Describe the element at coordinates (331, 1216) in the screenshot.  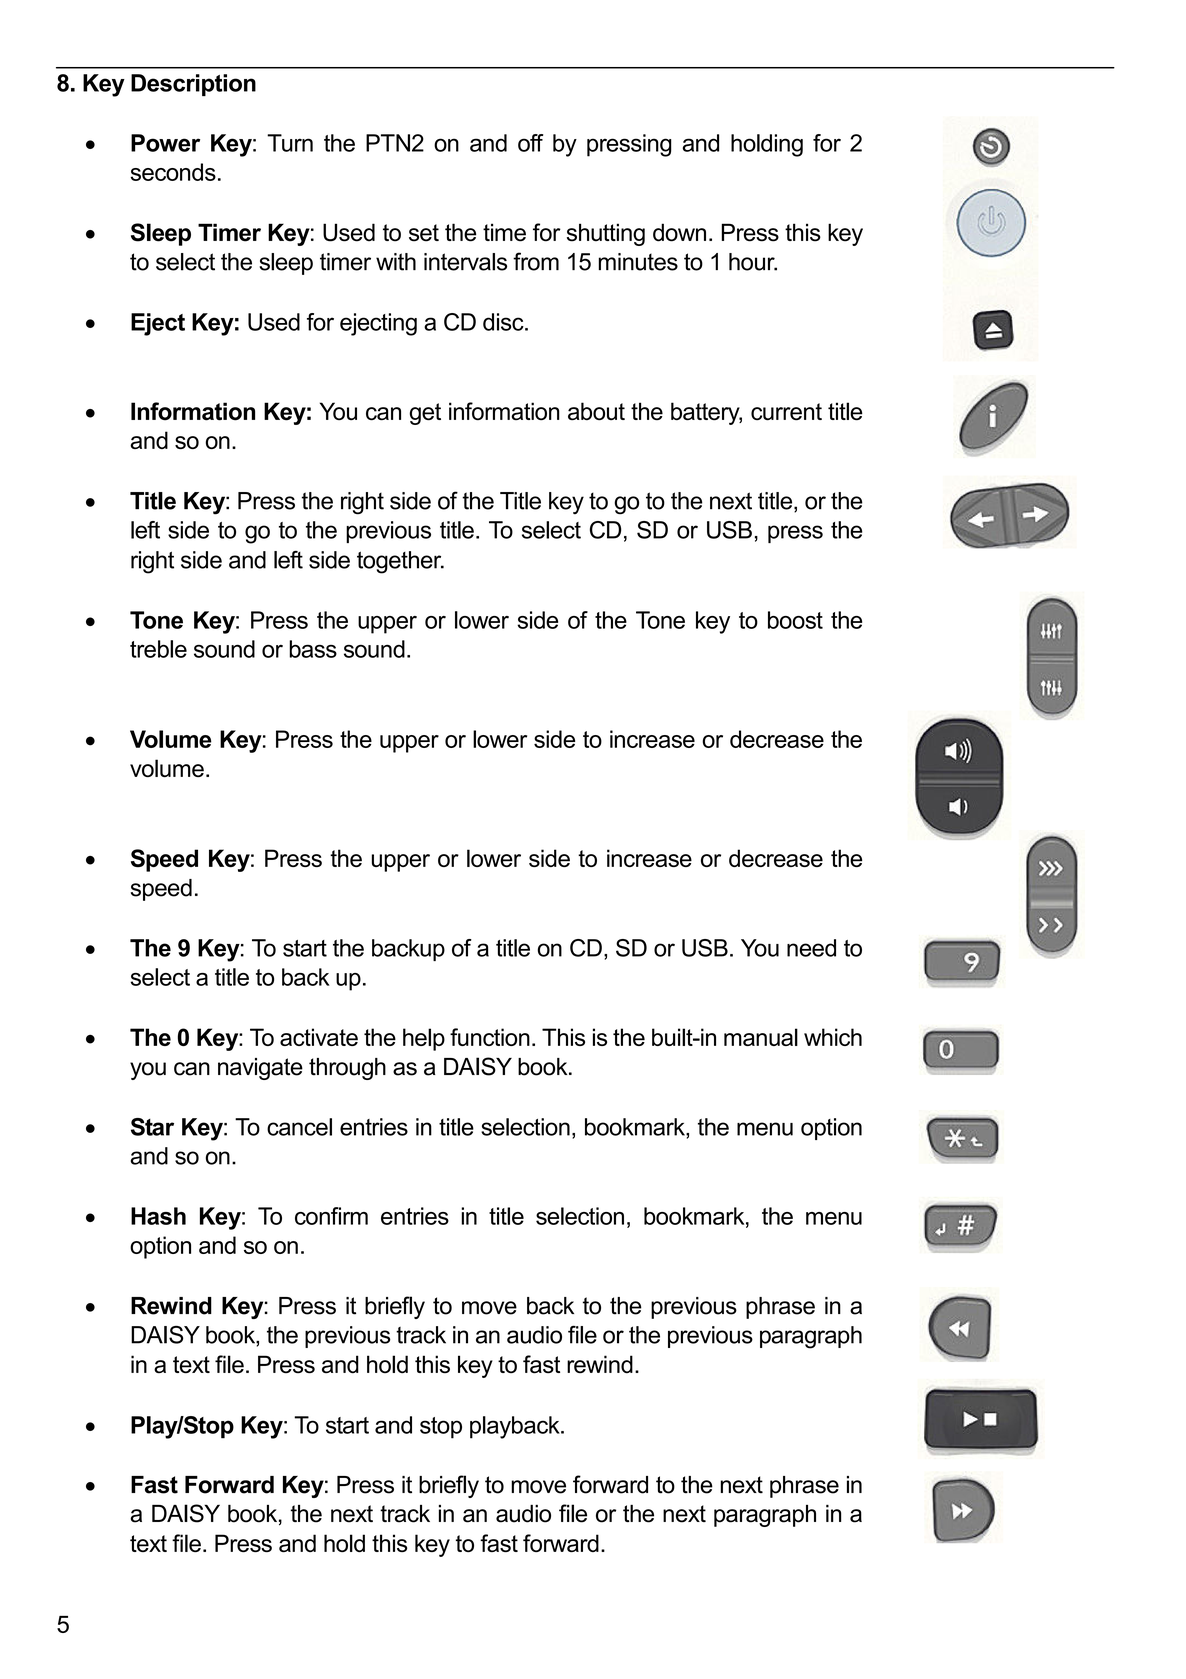
I see `confirm` at that location.
